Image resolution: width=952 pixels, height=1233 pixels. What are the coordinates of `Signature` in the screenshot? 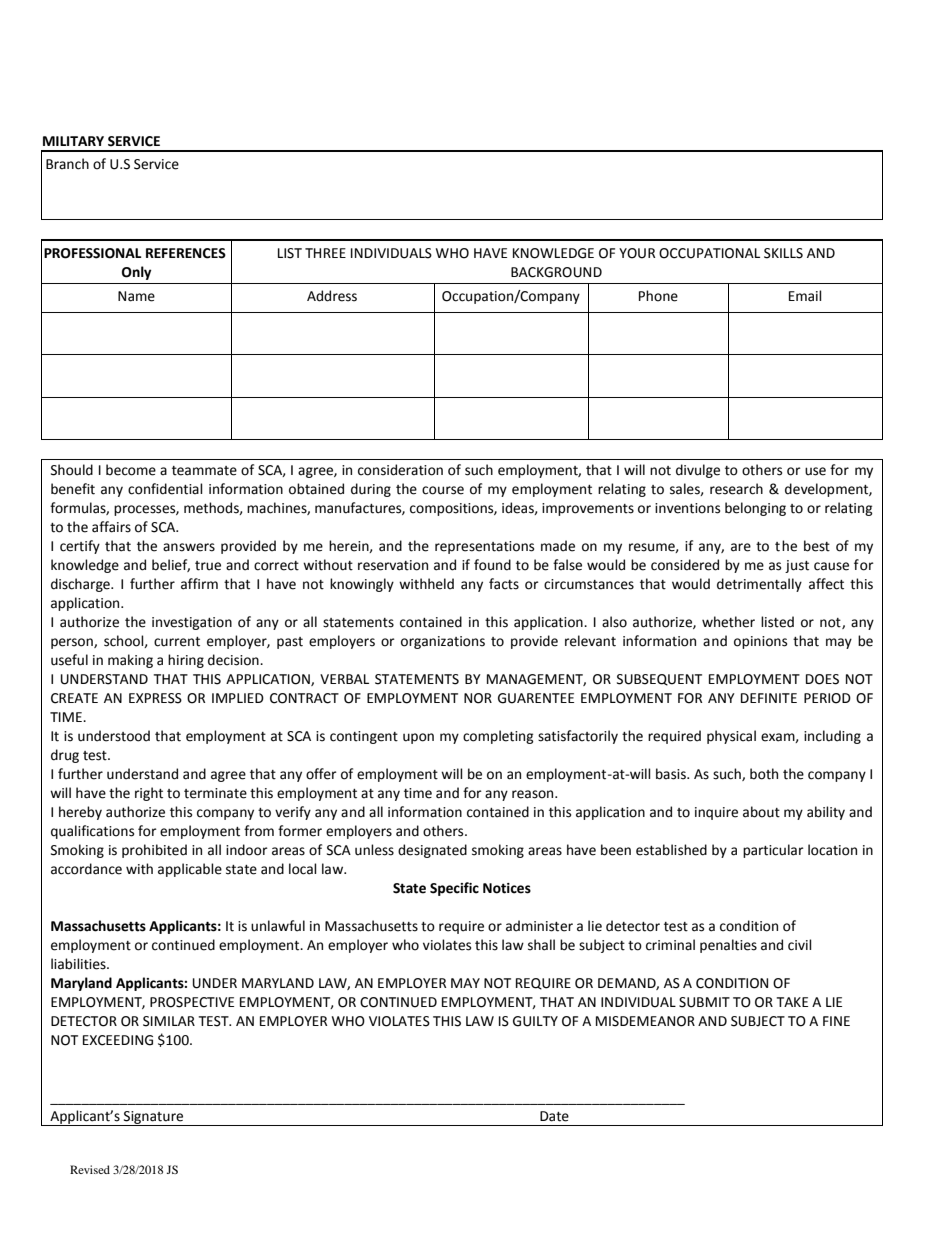 It's located at (154, 1118).
